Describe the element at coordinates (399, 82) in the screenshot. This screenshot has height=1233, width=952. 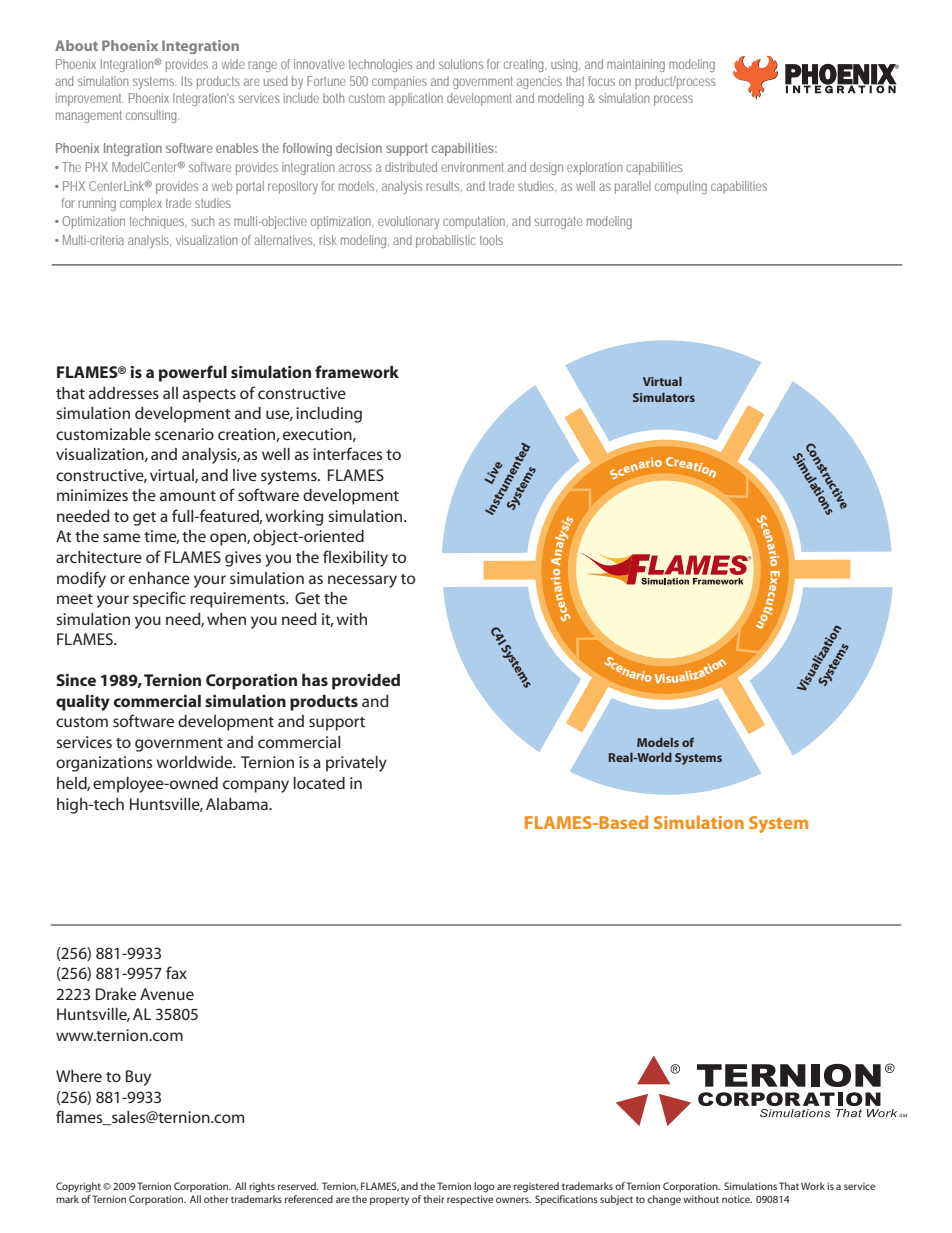
I see `companies` at that location.
